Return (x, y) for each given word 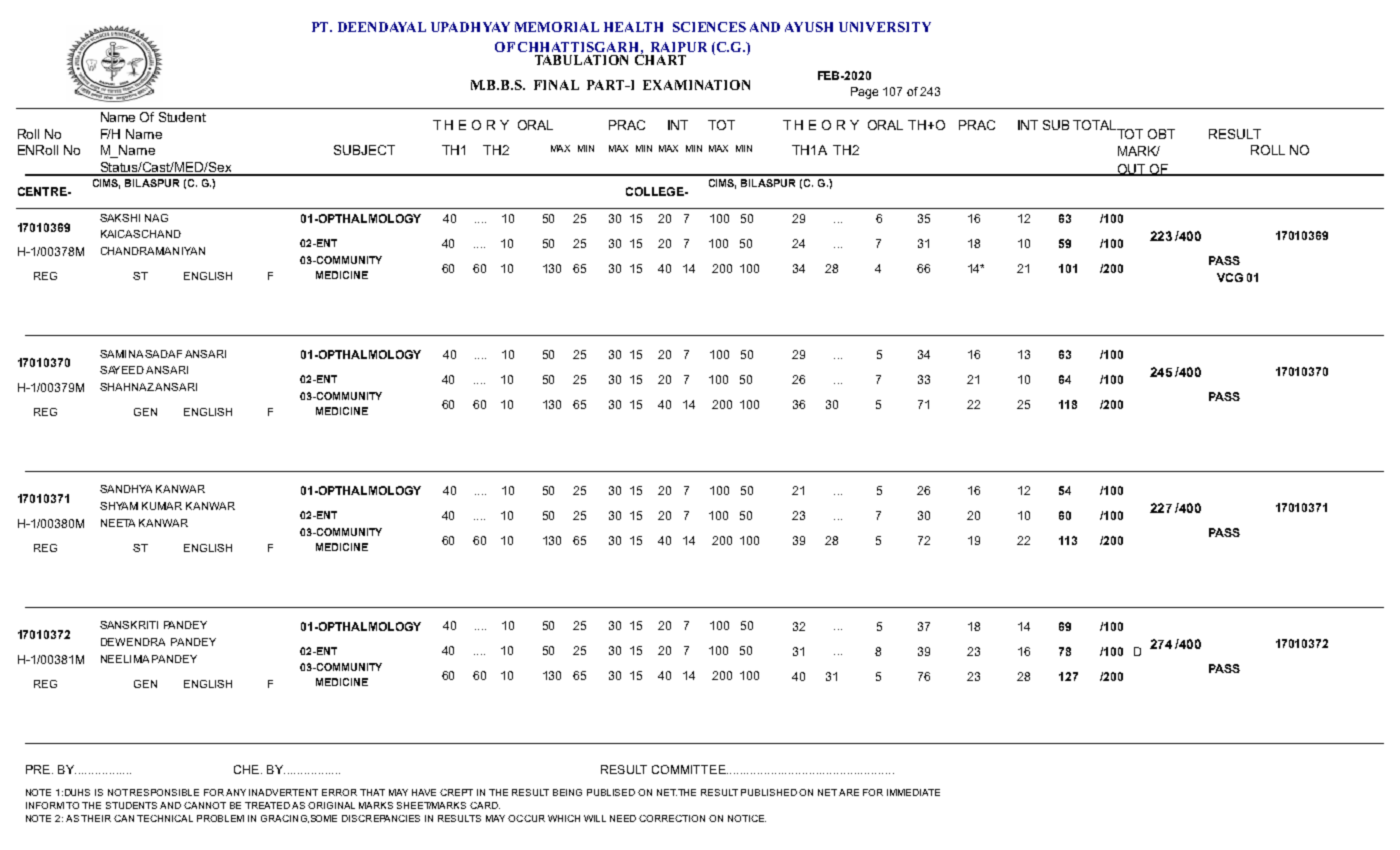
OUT (1131, 170)
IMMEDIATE (913, 792)
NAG (156, 218)
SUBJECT (364, 150)
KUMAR (162, 506)
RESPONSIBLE (164, 792)
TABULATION (581, 60)
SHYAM (119, 506)
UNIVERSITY (885, 27)
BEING (567, 792)
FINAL (556, 85)
